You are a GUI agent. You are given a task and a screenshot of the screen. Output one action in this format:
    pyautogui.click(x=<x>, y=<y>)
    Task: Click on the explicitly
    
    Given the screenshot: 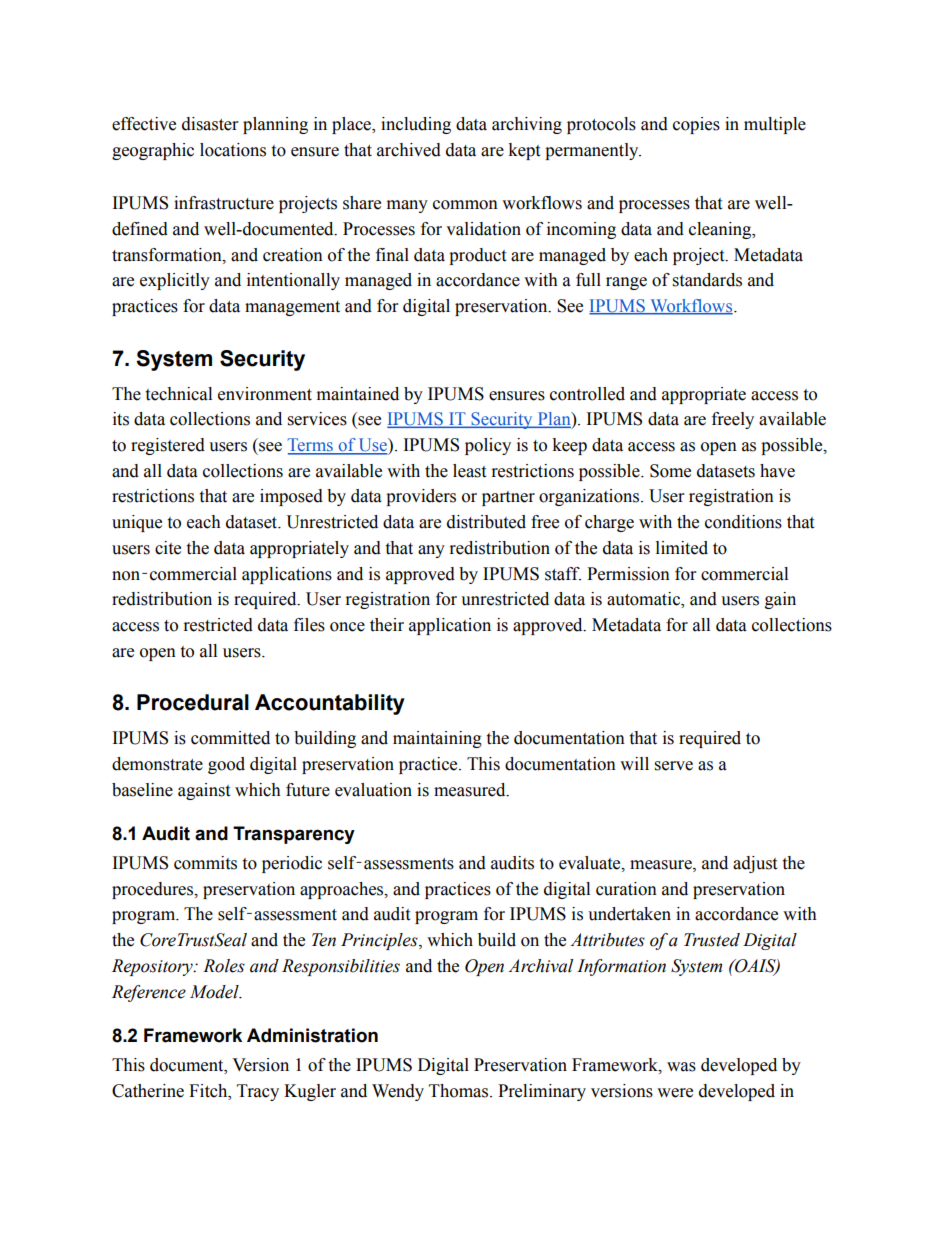 What is the action you would take?
    pyautogui.click(x=175, y=281)
